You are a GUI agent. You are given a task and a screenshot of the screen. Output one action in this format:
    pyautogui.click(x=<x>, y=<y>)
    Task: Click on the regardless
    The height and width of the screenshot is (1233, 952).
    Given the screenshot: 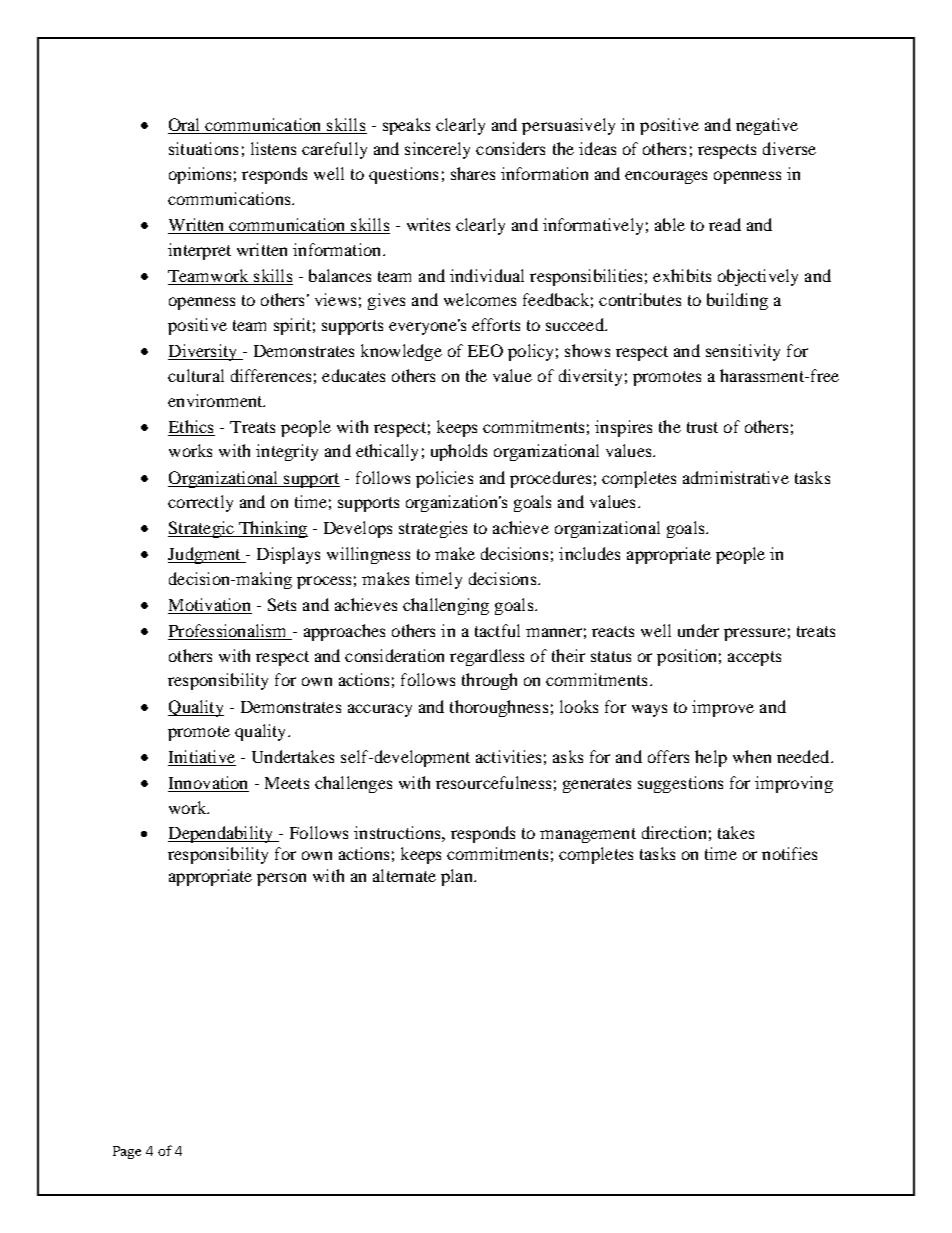 What is the action you would take?
    pyautogui.click(x=487, y=657)
